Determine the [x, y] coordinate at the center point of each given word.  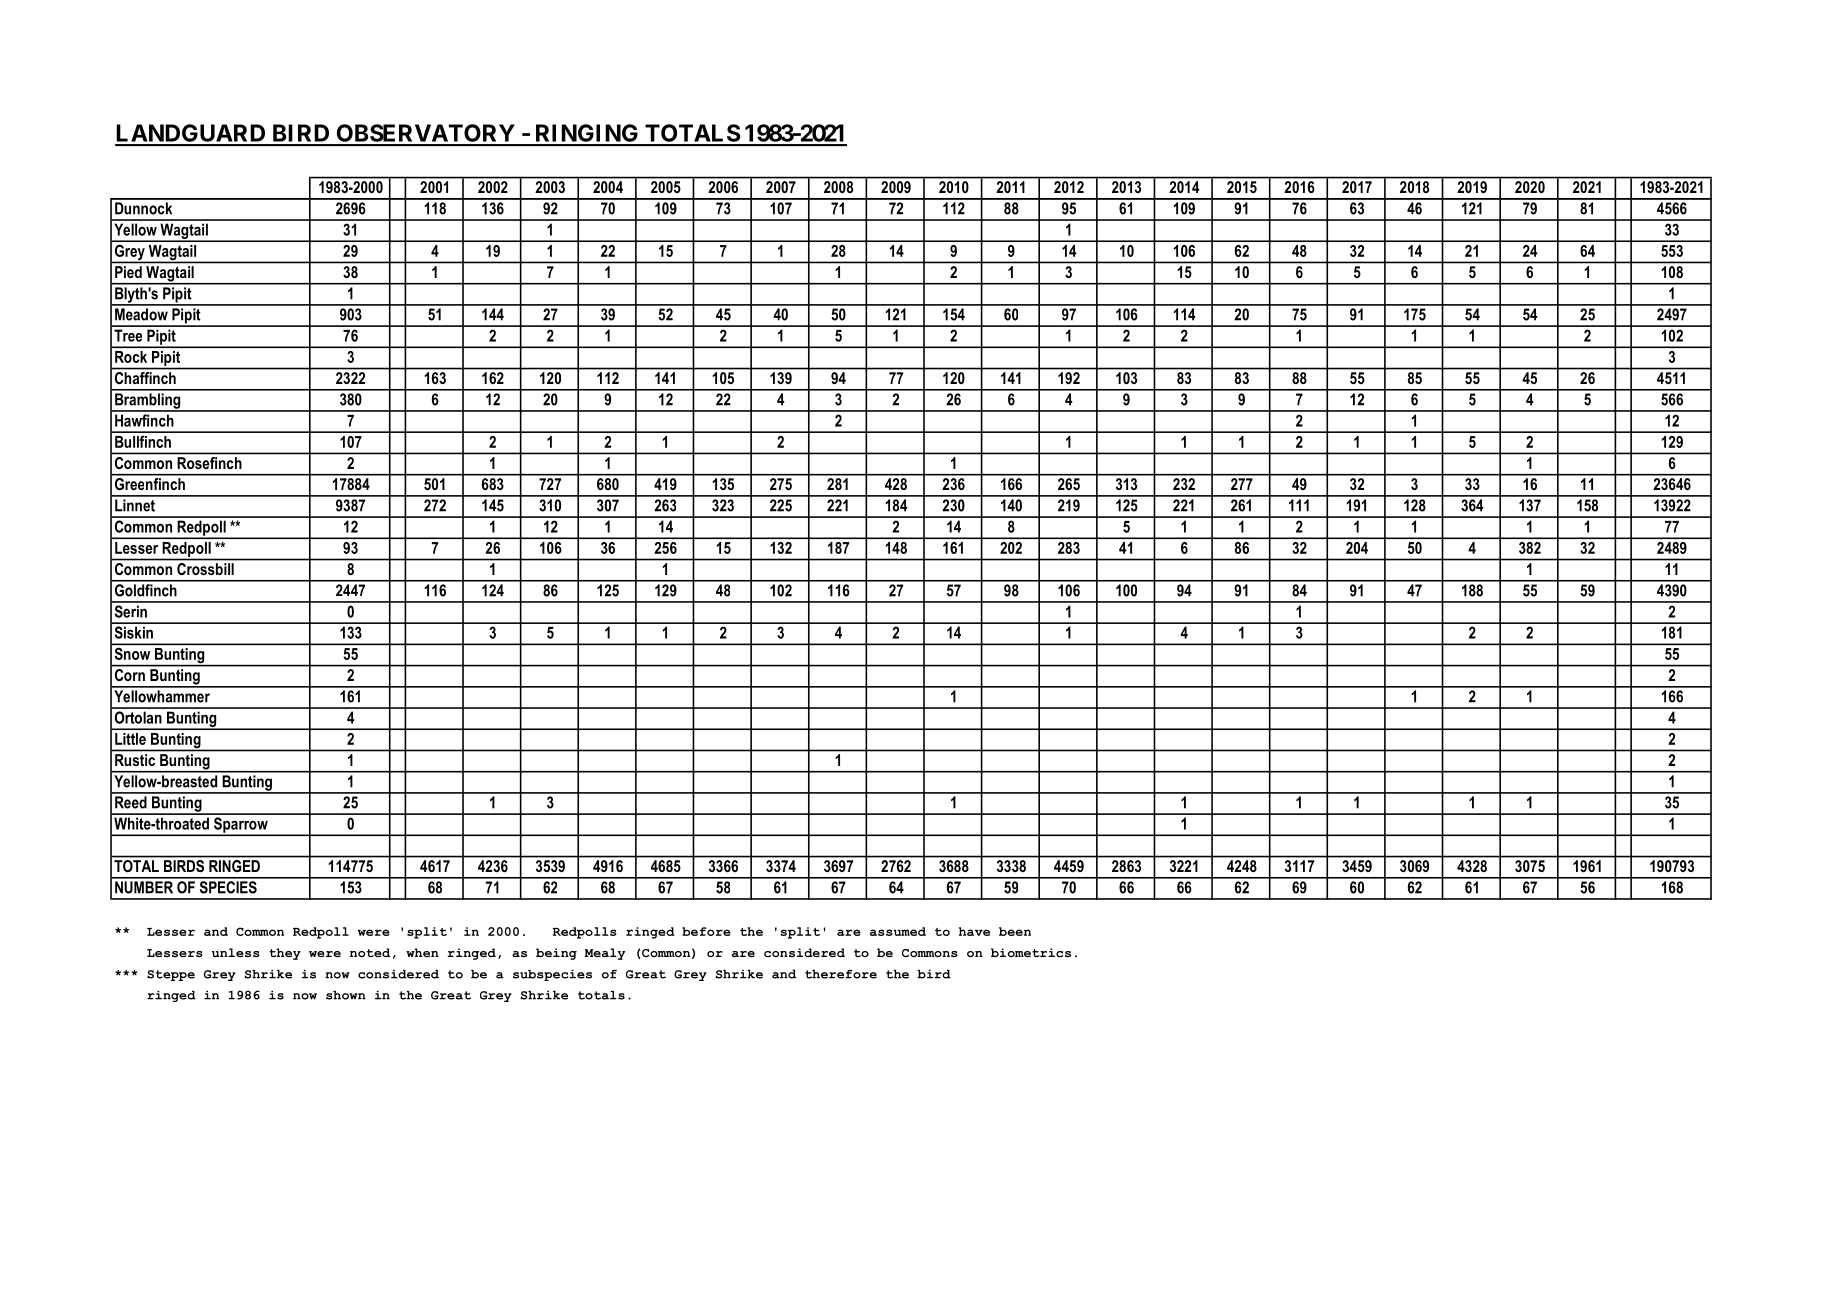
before [706, 931]
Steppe [171, 975]
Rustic [135, 760]
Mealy [605, 954]
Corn [130, 675]
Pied [128, 272]
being [556, 954]
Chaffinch [145, 378]
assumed [898, 931]
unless [236, 952]
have [974, 931]
